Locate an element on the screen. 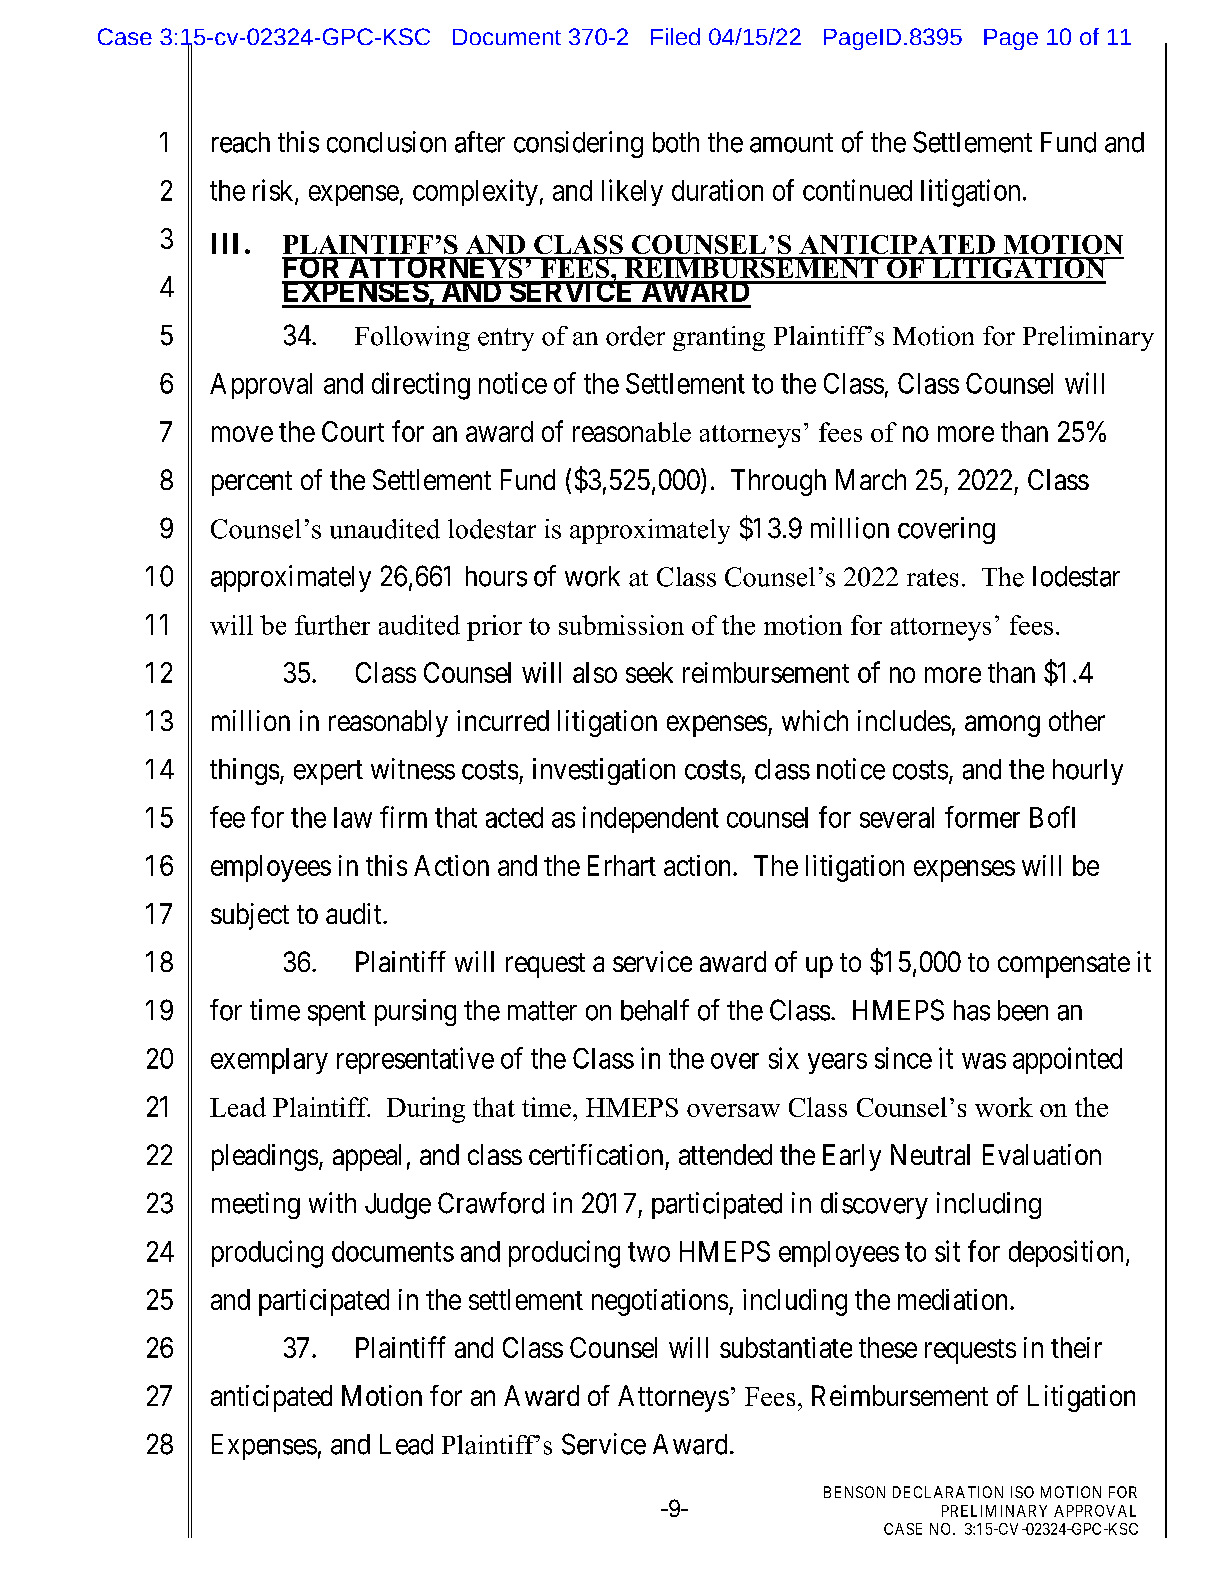 The height and width of the screenshot is (1591, 1229). percent is located at coordinates (252, 483).
